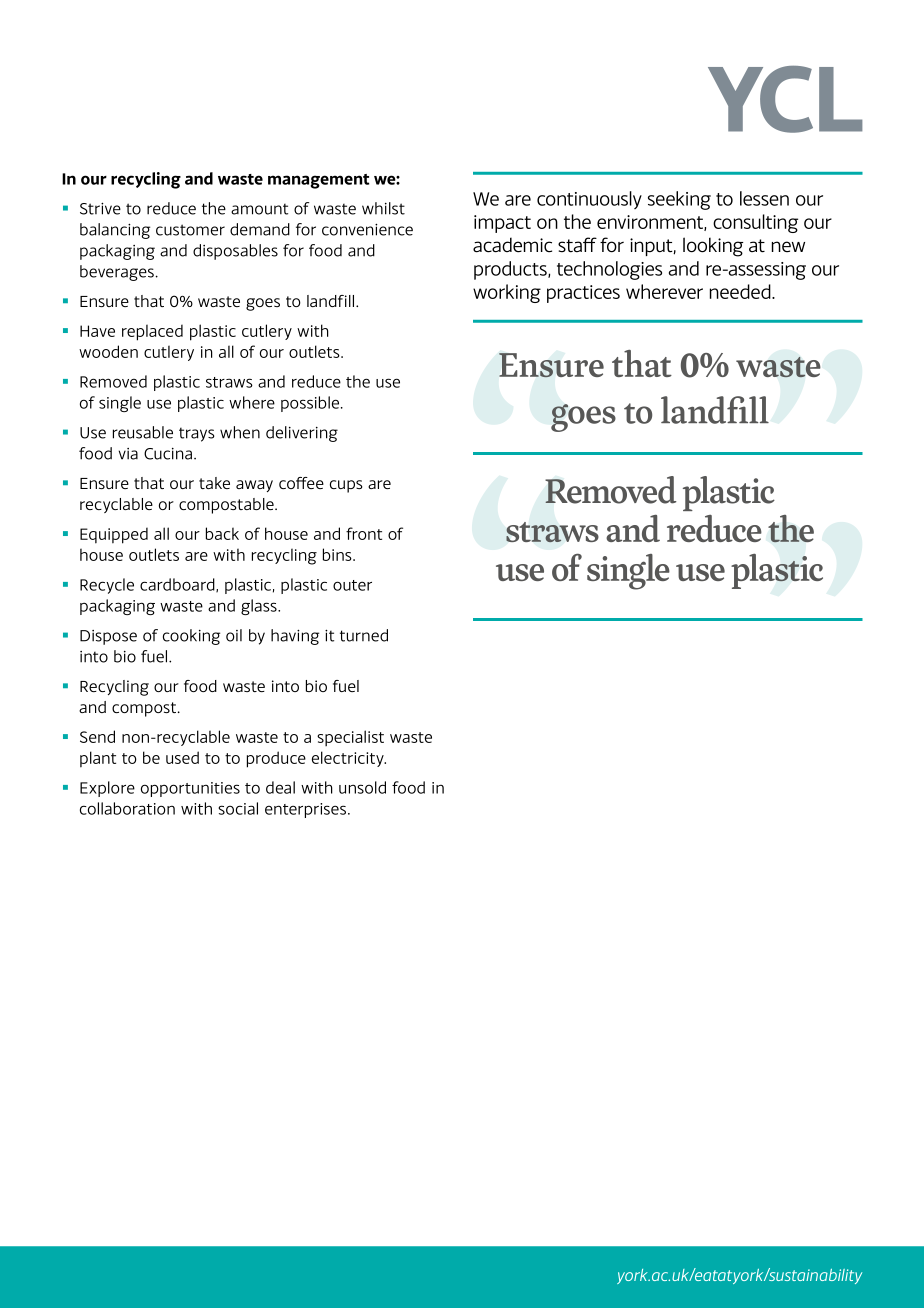  Describe the element at coordinates (364, 533) in the screenshot. I see `front` at that location.
